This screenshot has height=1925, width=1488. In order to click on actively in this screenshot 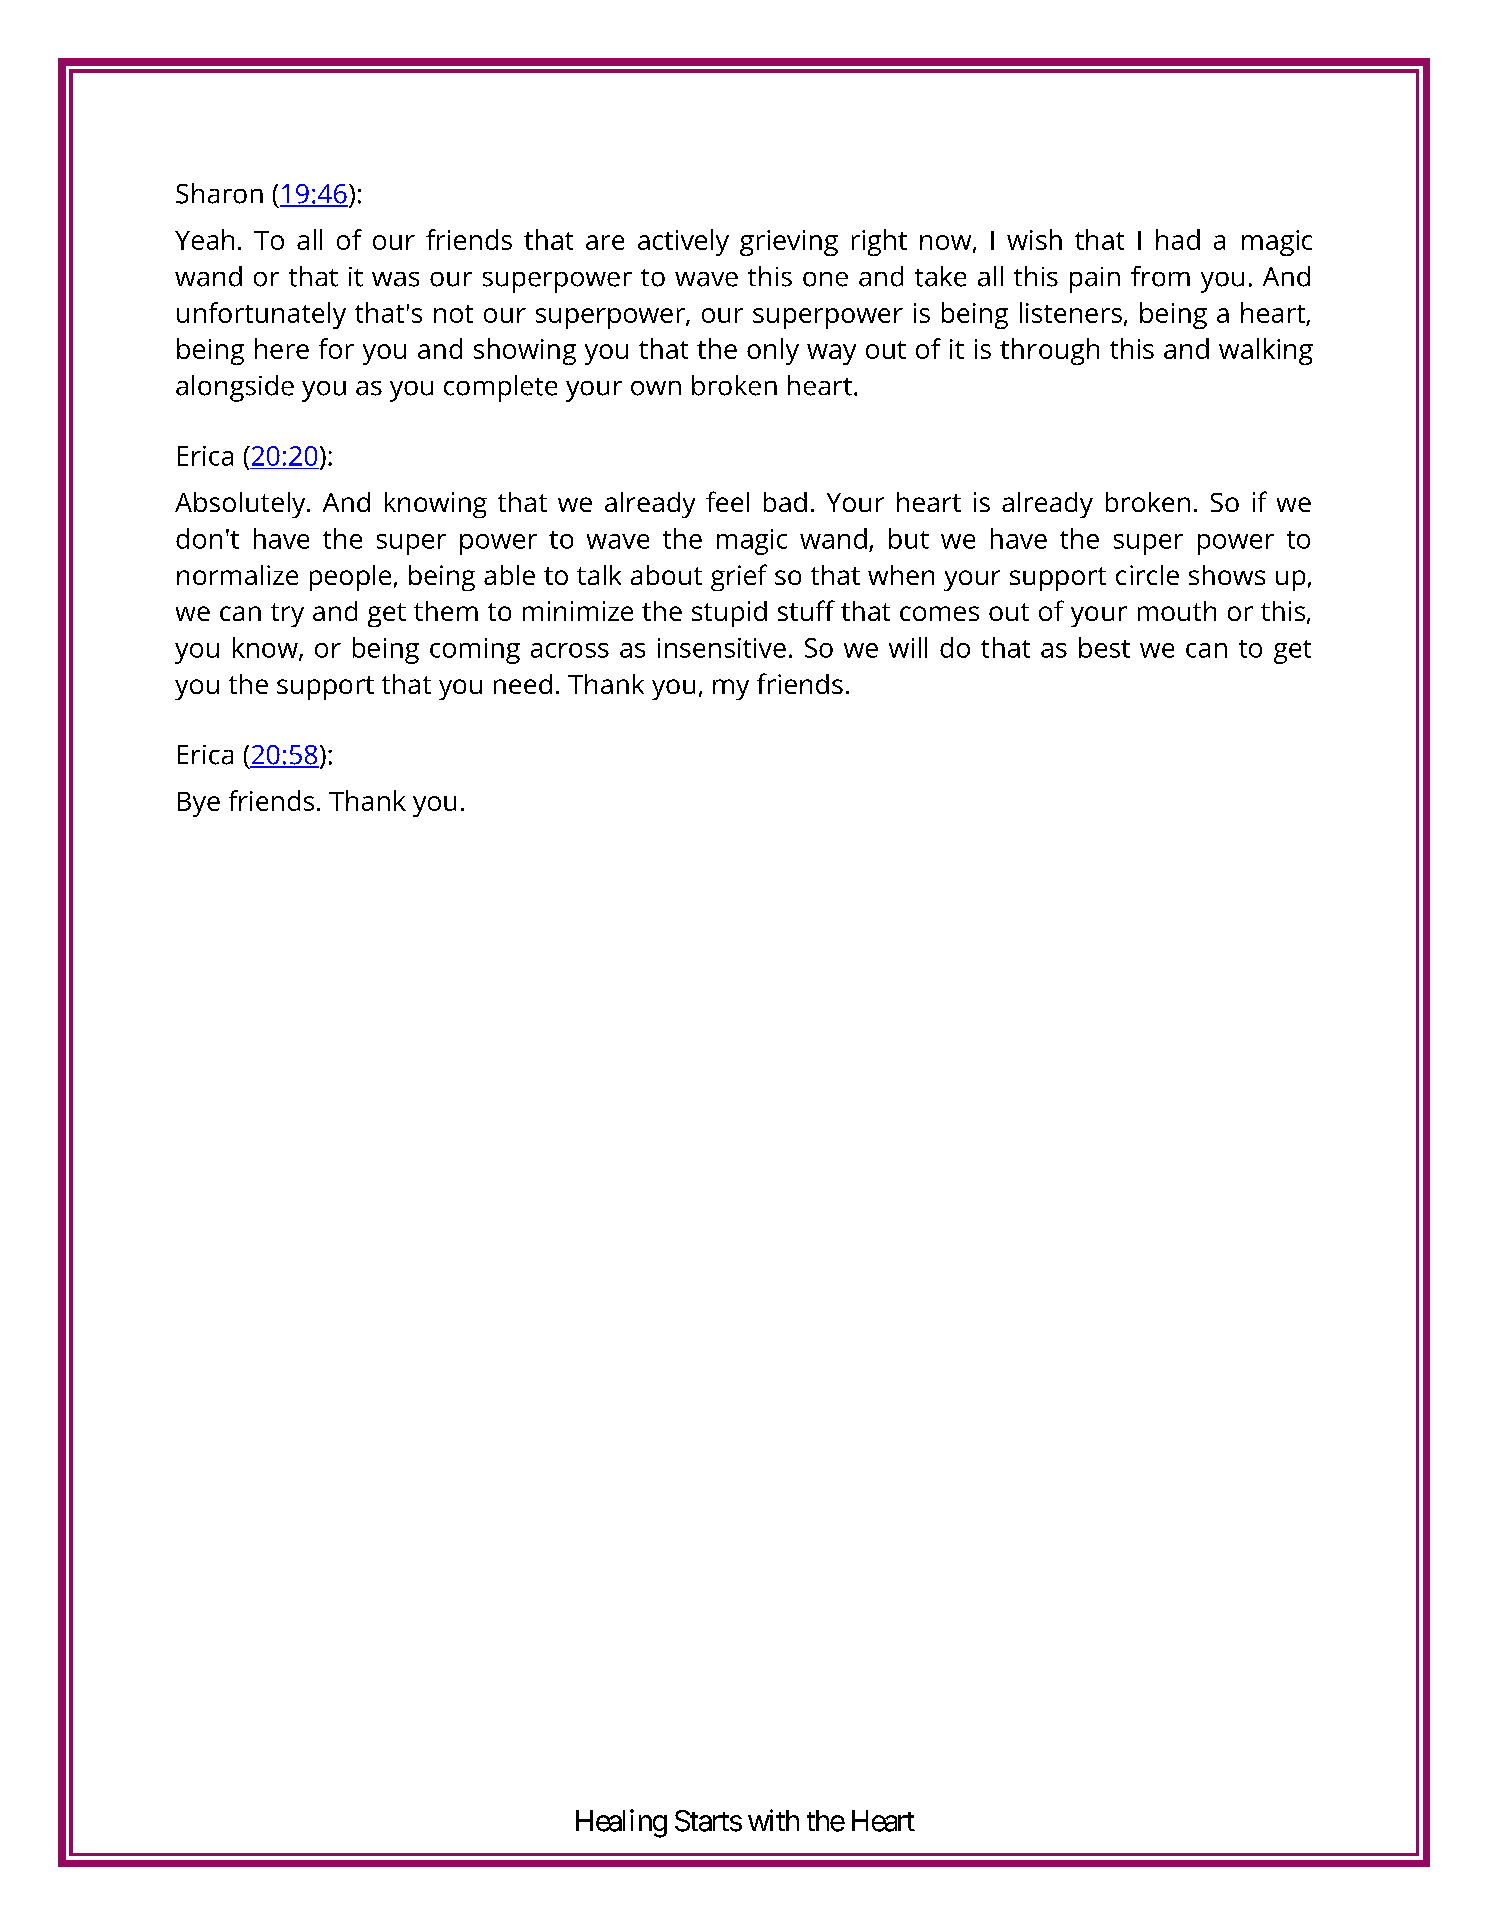, I will do `click(683, 242)`.
